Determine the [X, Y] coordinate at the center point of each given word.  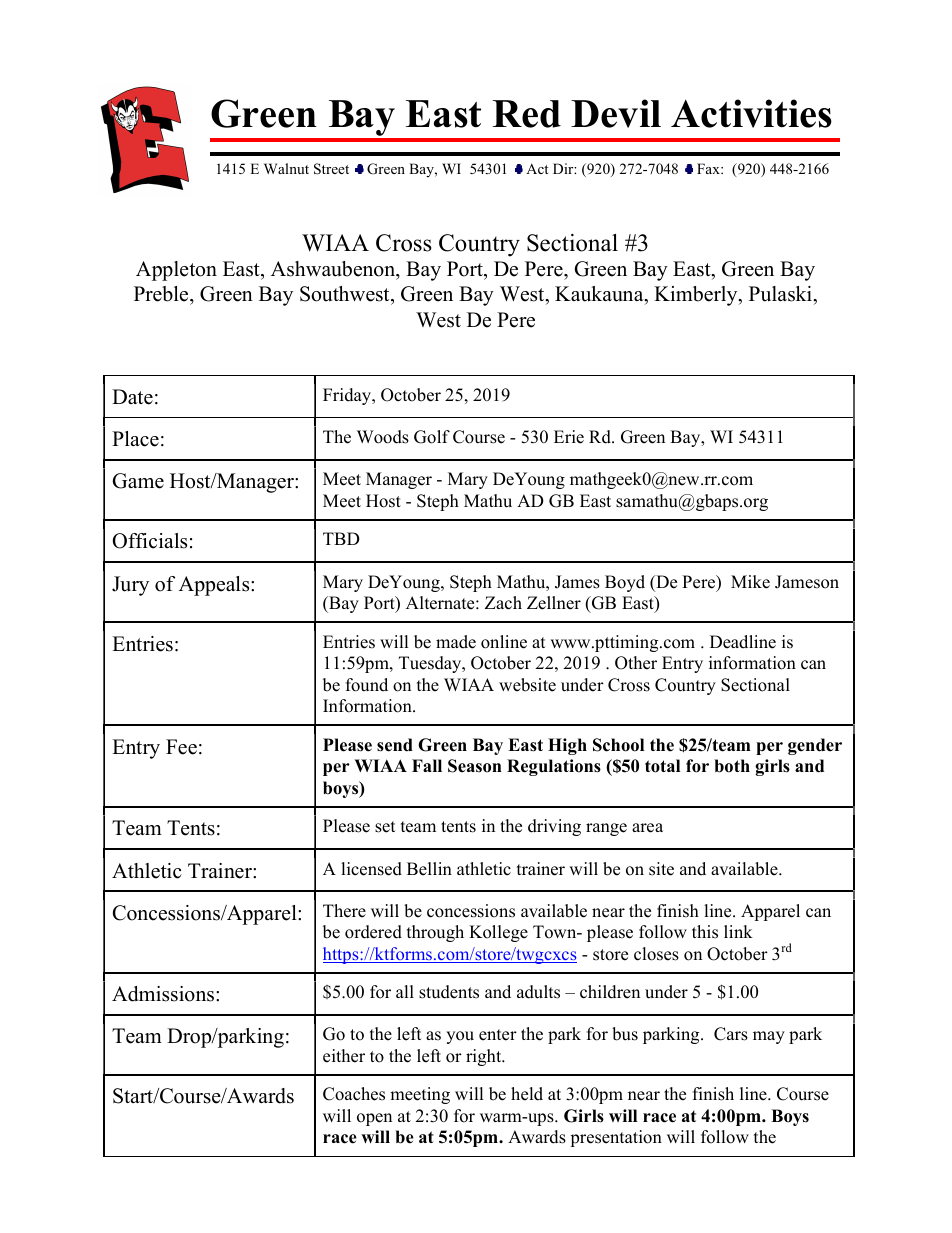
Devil [616, 113]
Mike [750, 582]
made [456, 642]
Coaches [354, 1094]
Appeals [215, 586]
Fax [709, 168]
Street [331, 169]
